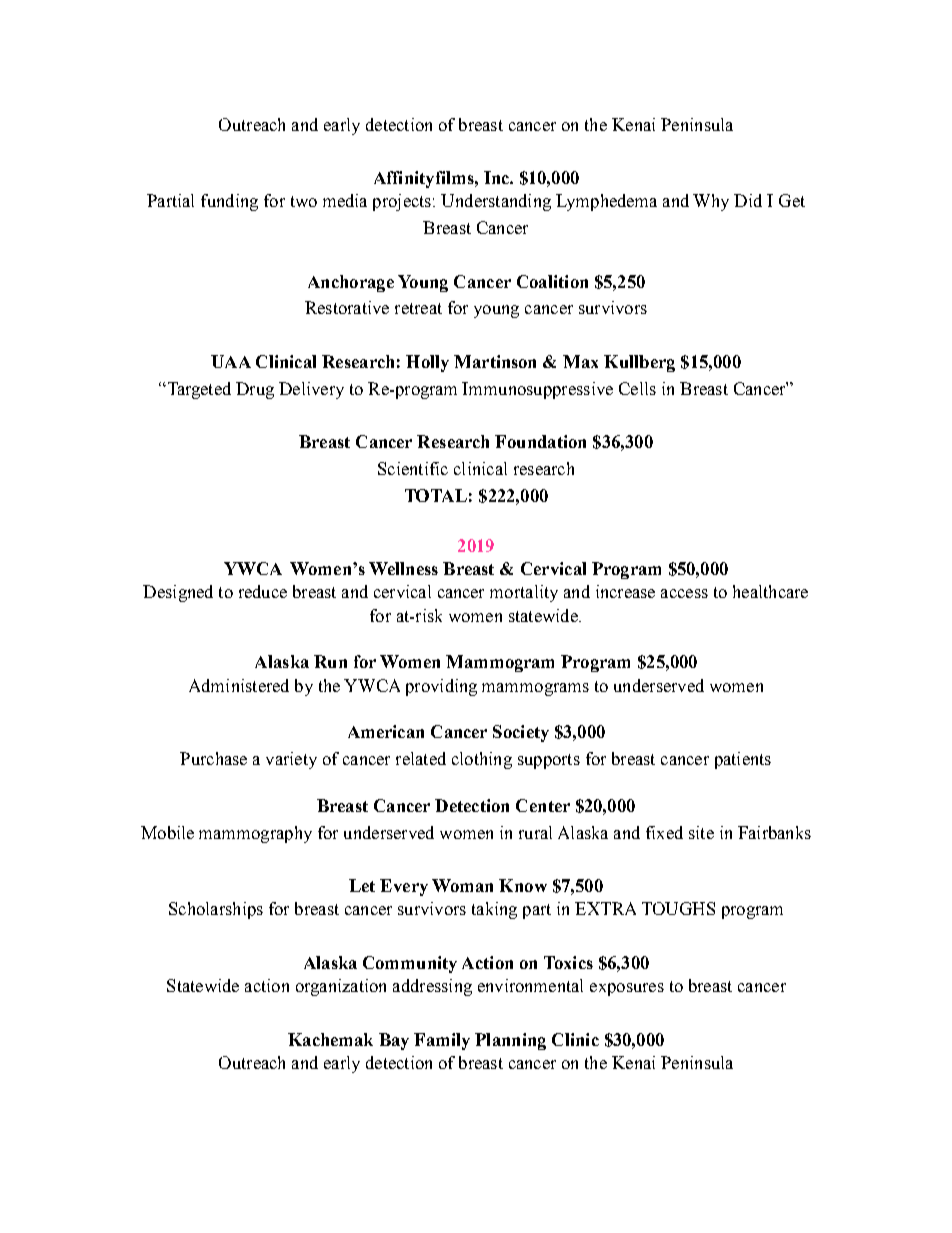  What do you see at coordinates (229, 202) in the screenshot?
I see `funding` at bounding box center [229, 202].
